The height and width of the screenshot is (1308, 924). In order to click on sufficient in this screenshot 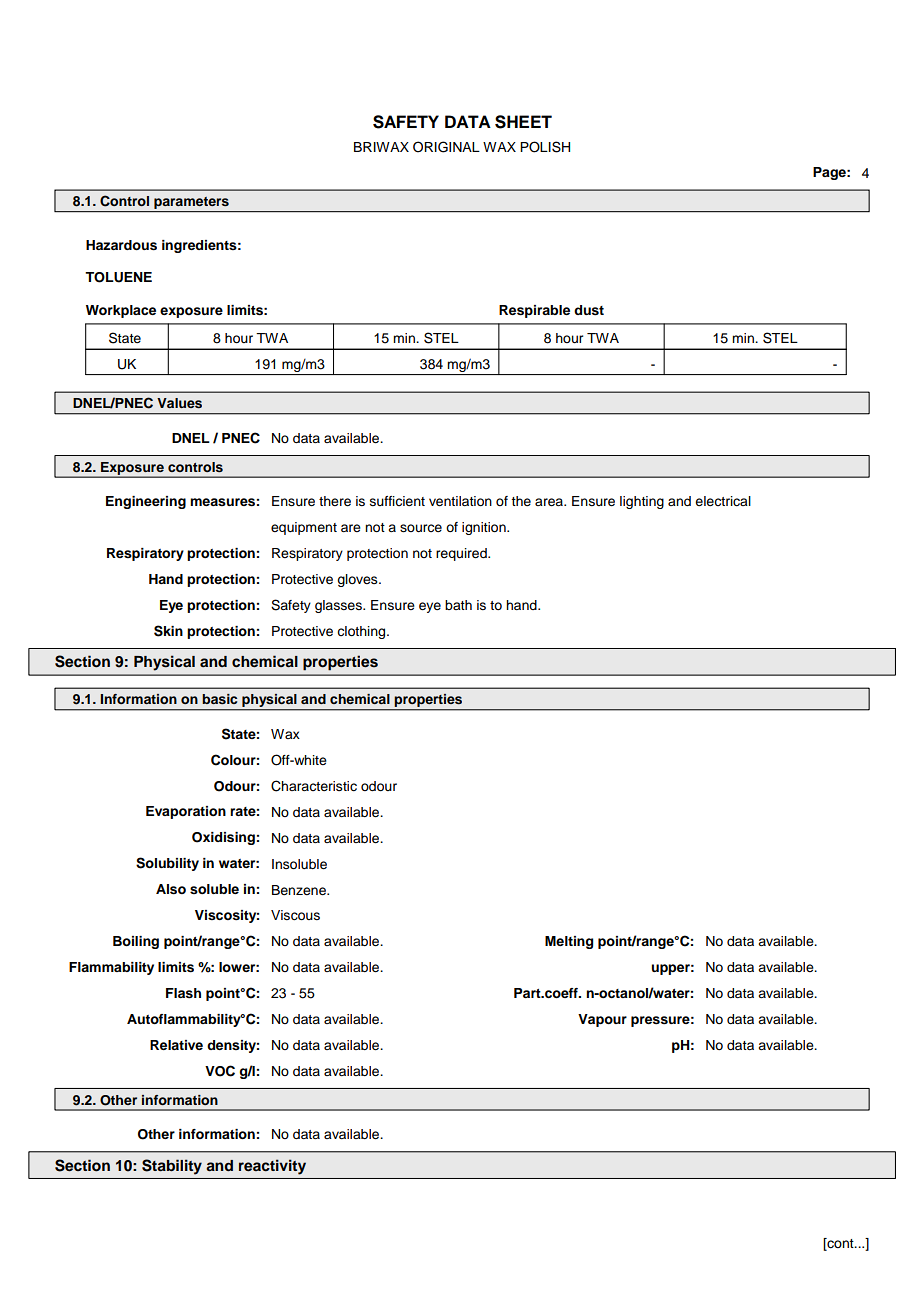, I will do `click(397, 501)`.
